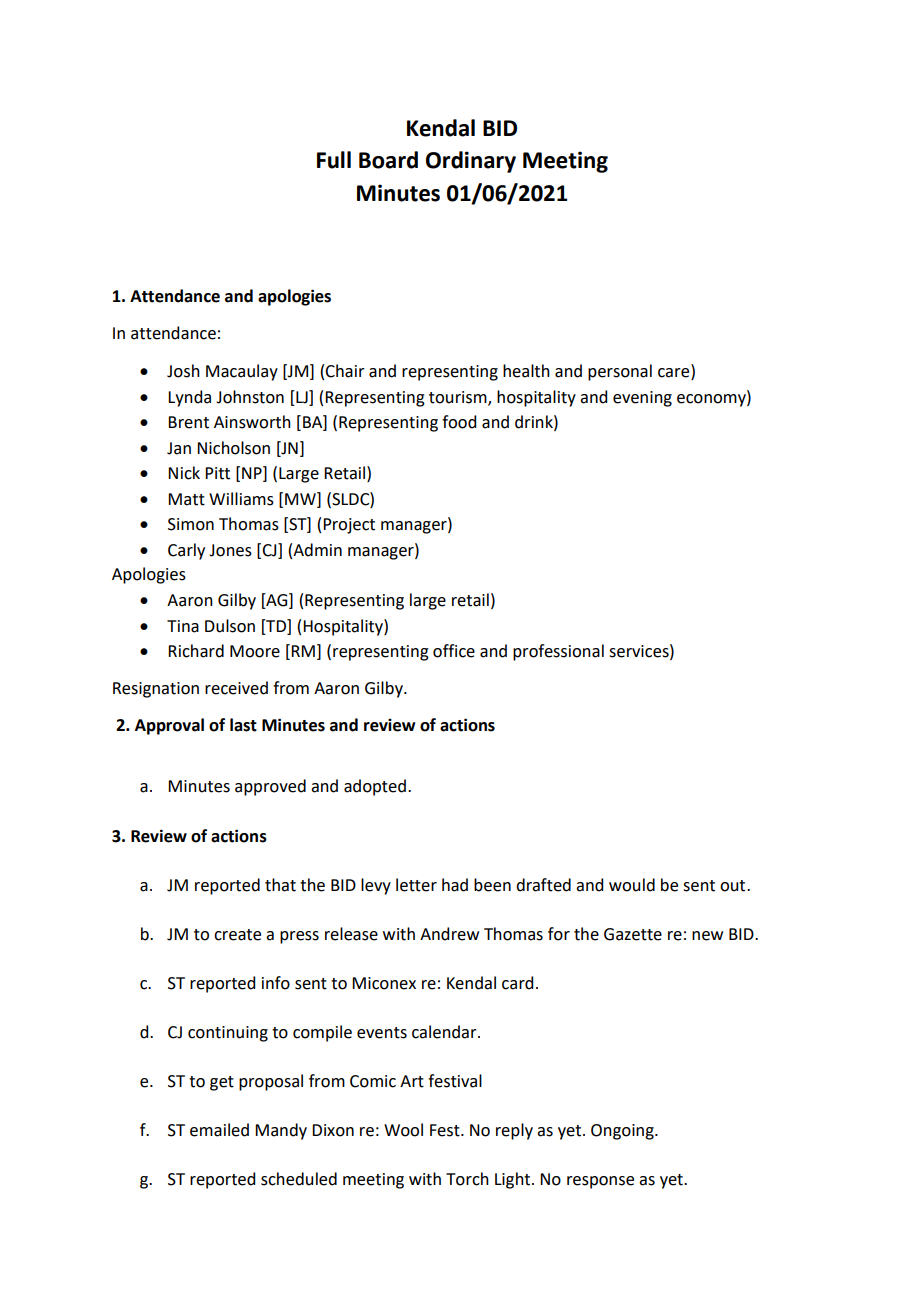 Image resolution: width=924 pixels, height=1308 pixels. Describe the element at coordinates (334, 160) in the screenshot. I see `Full` at that location.
